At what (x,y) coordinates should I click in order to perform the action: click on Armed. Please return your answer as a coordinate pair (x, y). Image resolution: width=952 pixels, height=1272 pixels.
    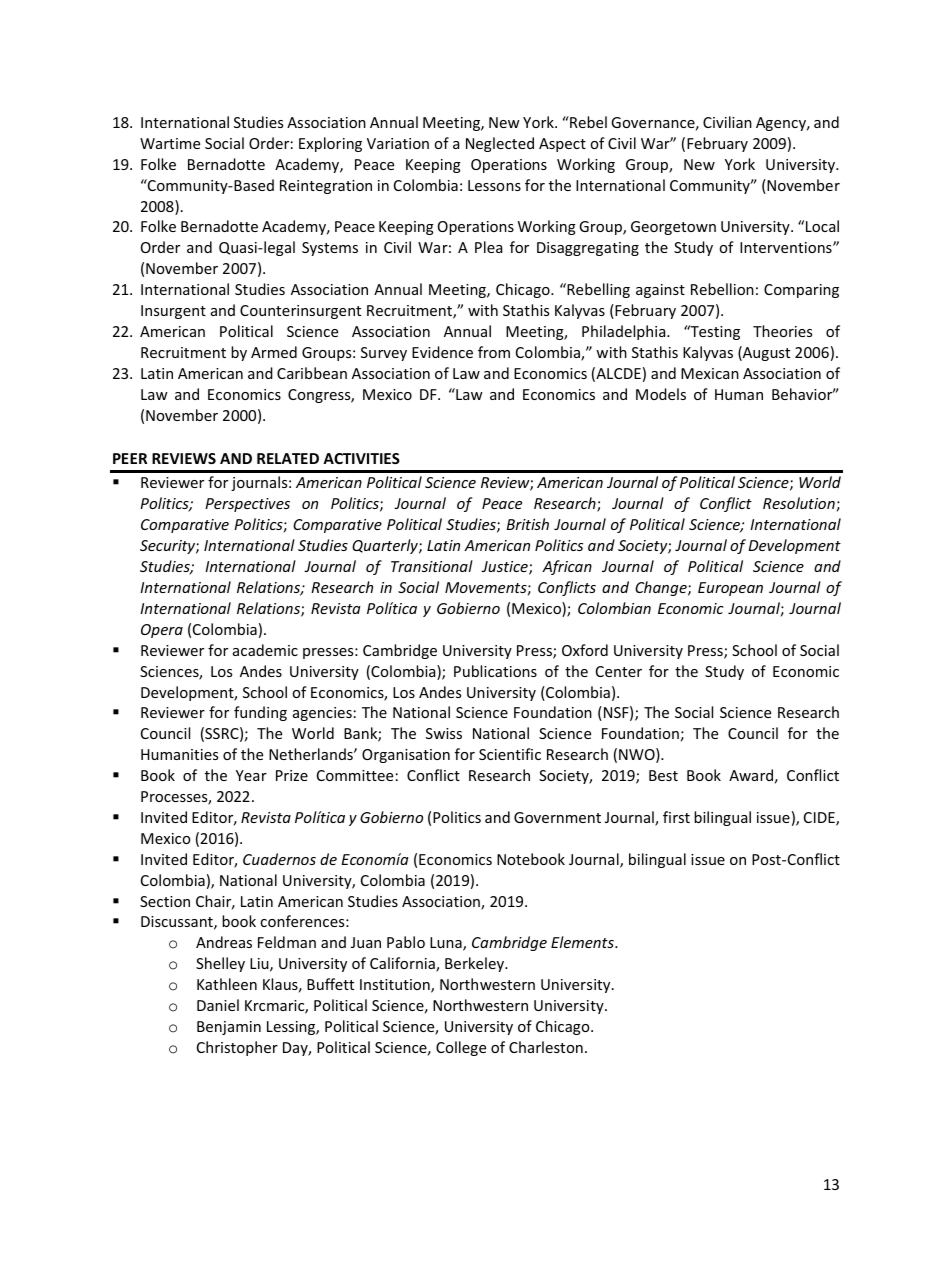
    Looking at the image, I should click on (274, 352).
